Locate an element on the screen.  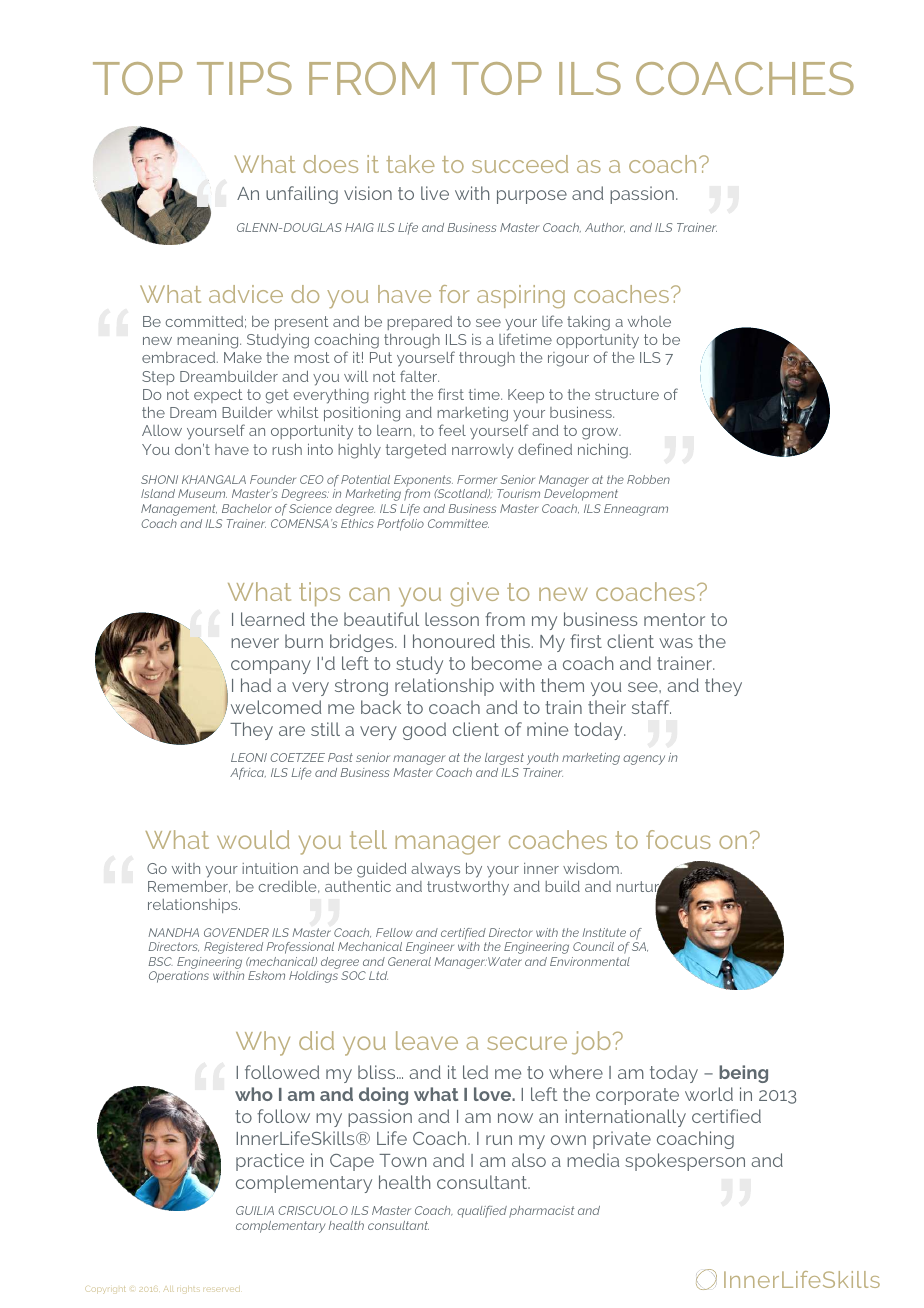
structure is located at coordinates (627, 394).
